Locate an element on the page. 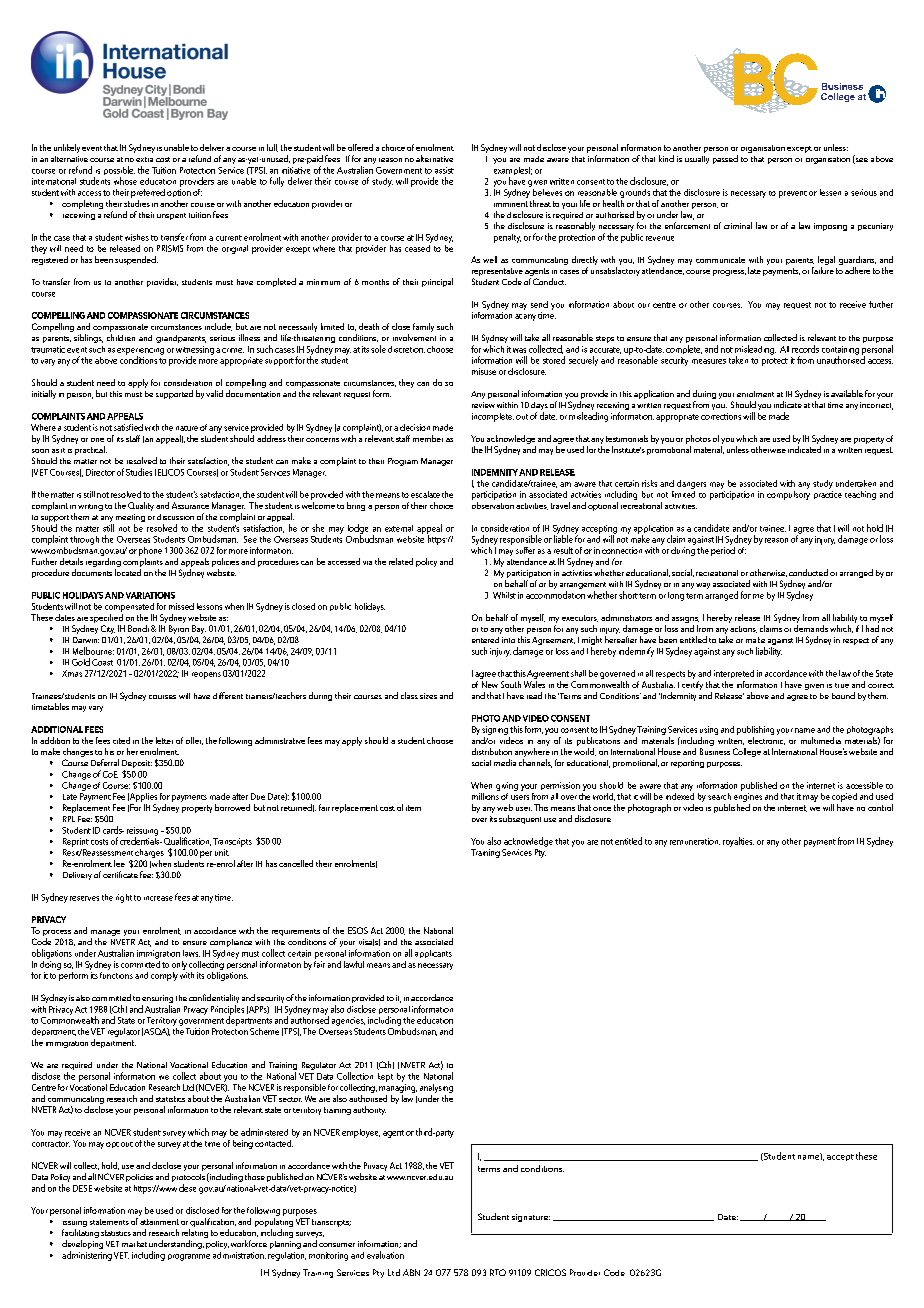 Image resolution: width=924 pixels, height=1308 pixels. cited is located at coordinates (121, 740).
